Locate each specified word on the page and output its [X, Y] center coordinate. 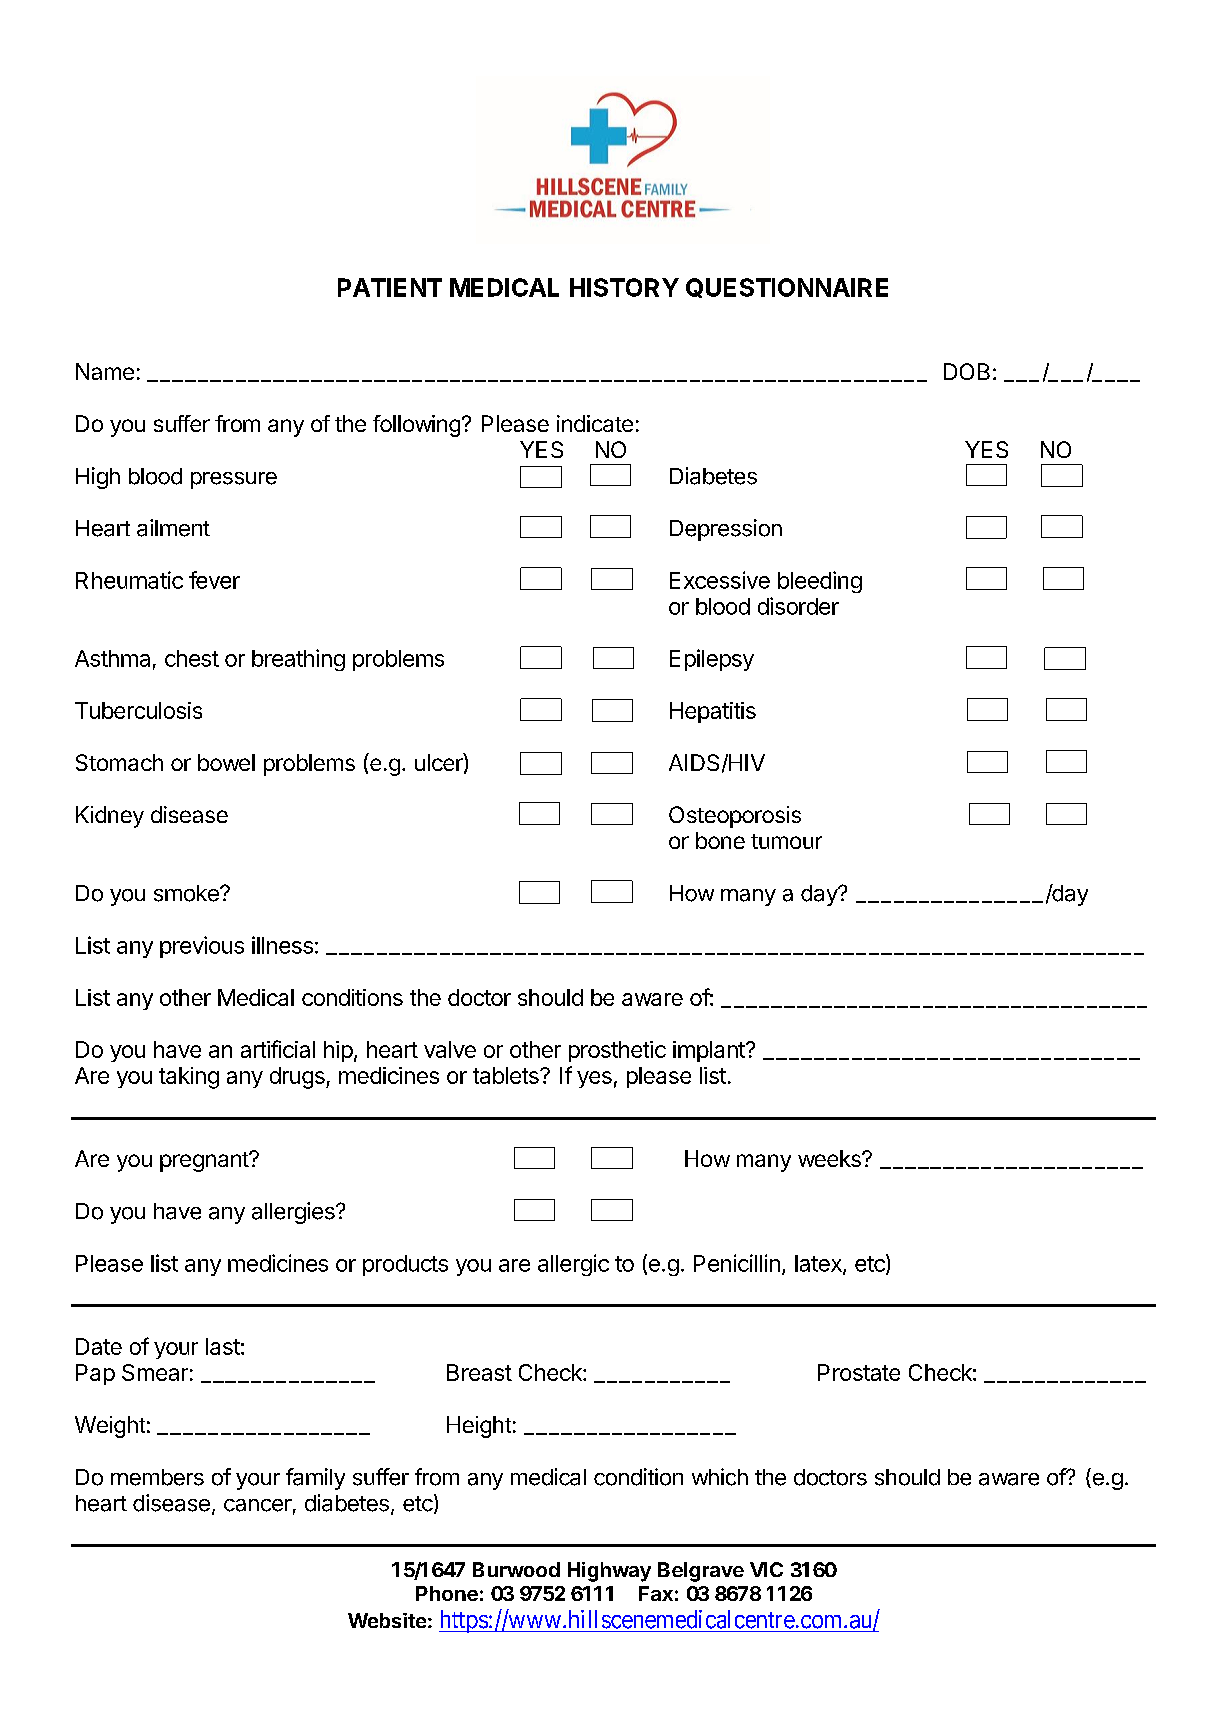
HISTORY [624, 287]
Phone [447, 1593]
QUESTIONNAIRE [787, 288]
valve [450, 1049]
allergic [573, 1265]
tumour [786, 841]
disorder [798, 606]
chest [192, 658]
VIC [766, 1569]
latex [819, 1264]
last [223, 1346]
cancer [258, 1505]
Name [105, 371]
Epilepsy [712, 660]
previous [202, 947]
